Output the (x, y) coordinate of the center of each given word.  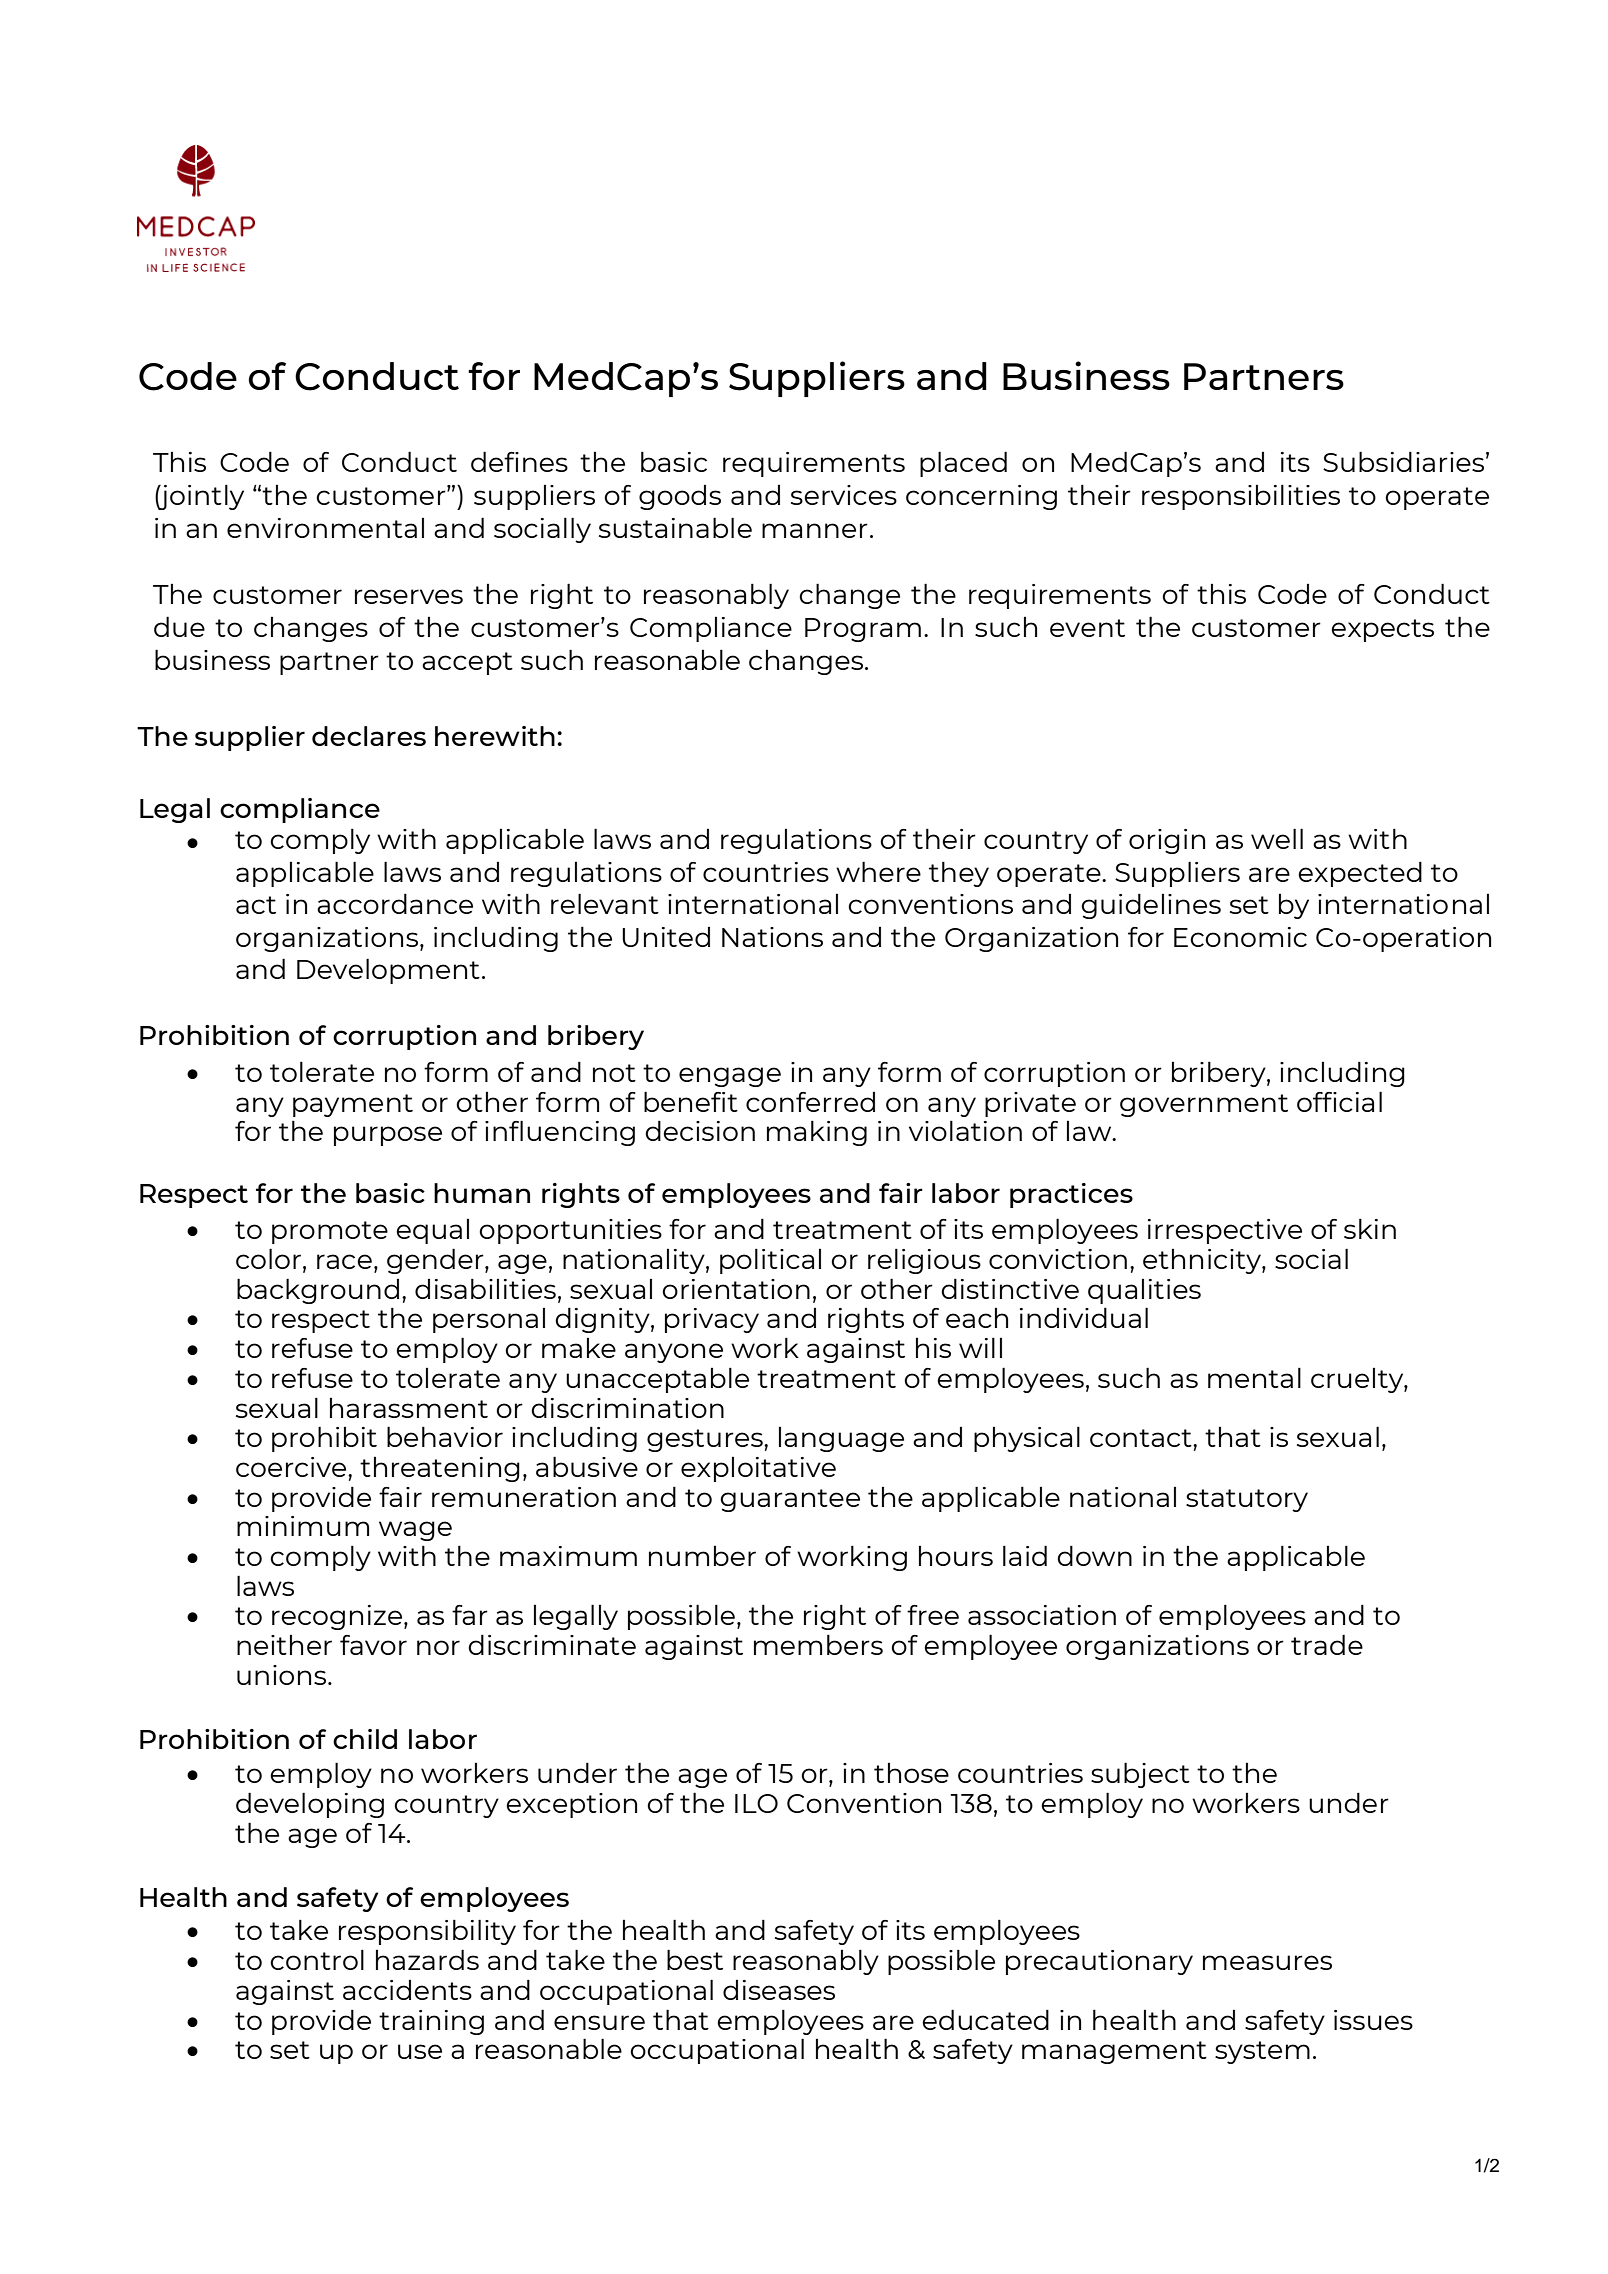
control (317, 1960)
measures (1267, 1962)
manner (815, 530)
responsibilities (1241, 497)
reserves (409, 596)
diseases (779, 1990)
